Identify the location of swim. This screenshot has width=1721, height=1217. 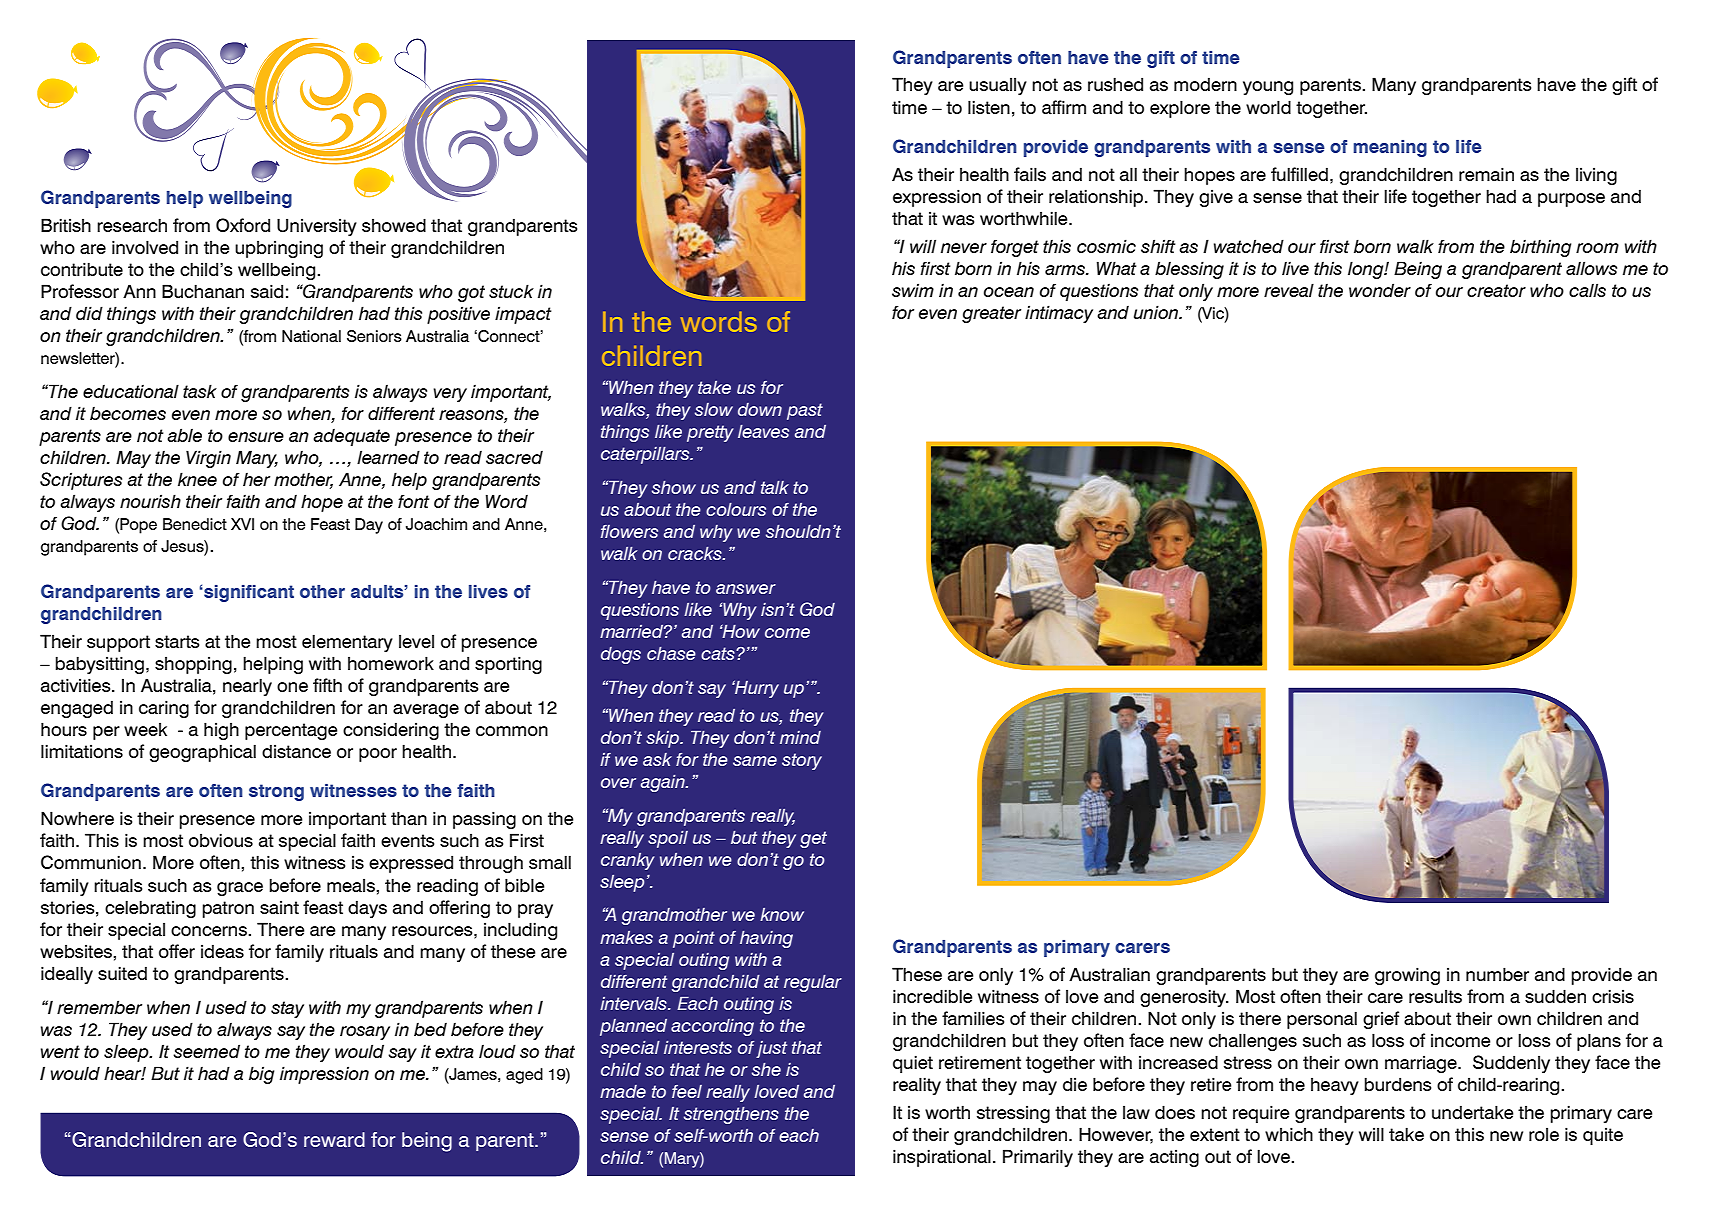
(913, 290).
